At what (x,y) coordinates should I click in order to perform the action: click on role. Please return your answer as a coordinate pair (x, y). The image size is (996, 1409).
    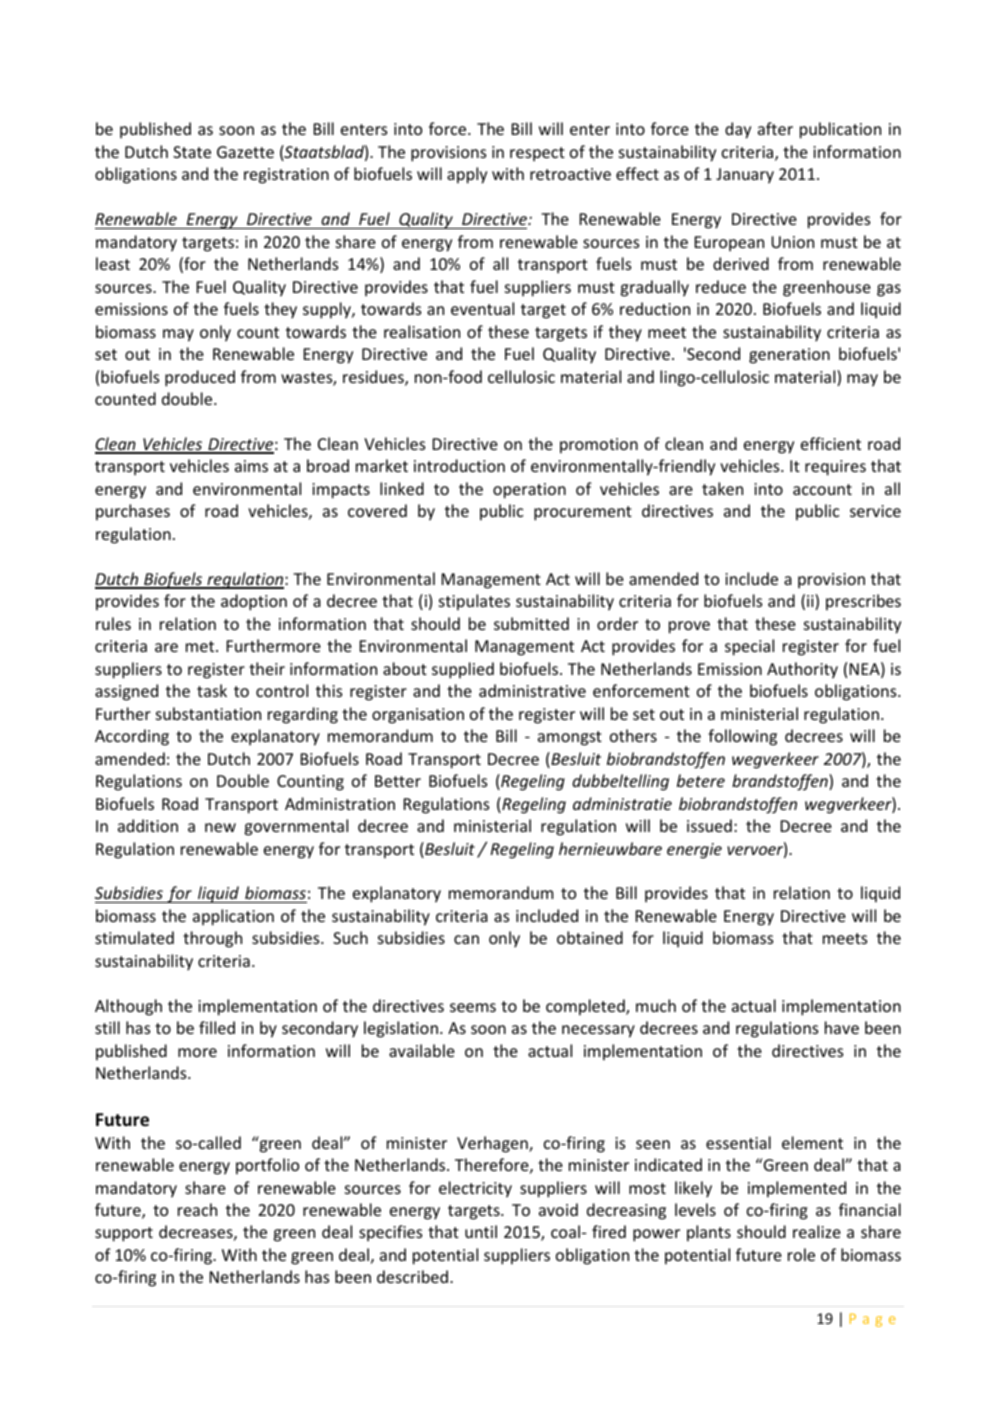
    Looking at the image, I should click on (801, 1254).
